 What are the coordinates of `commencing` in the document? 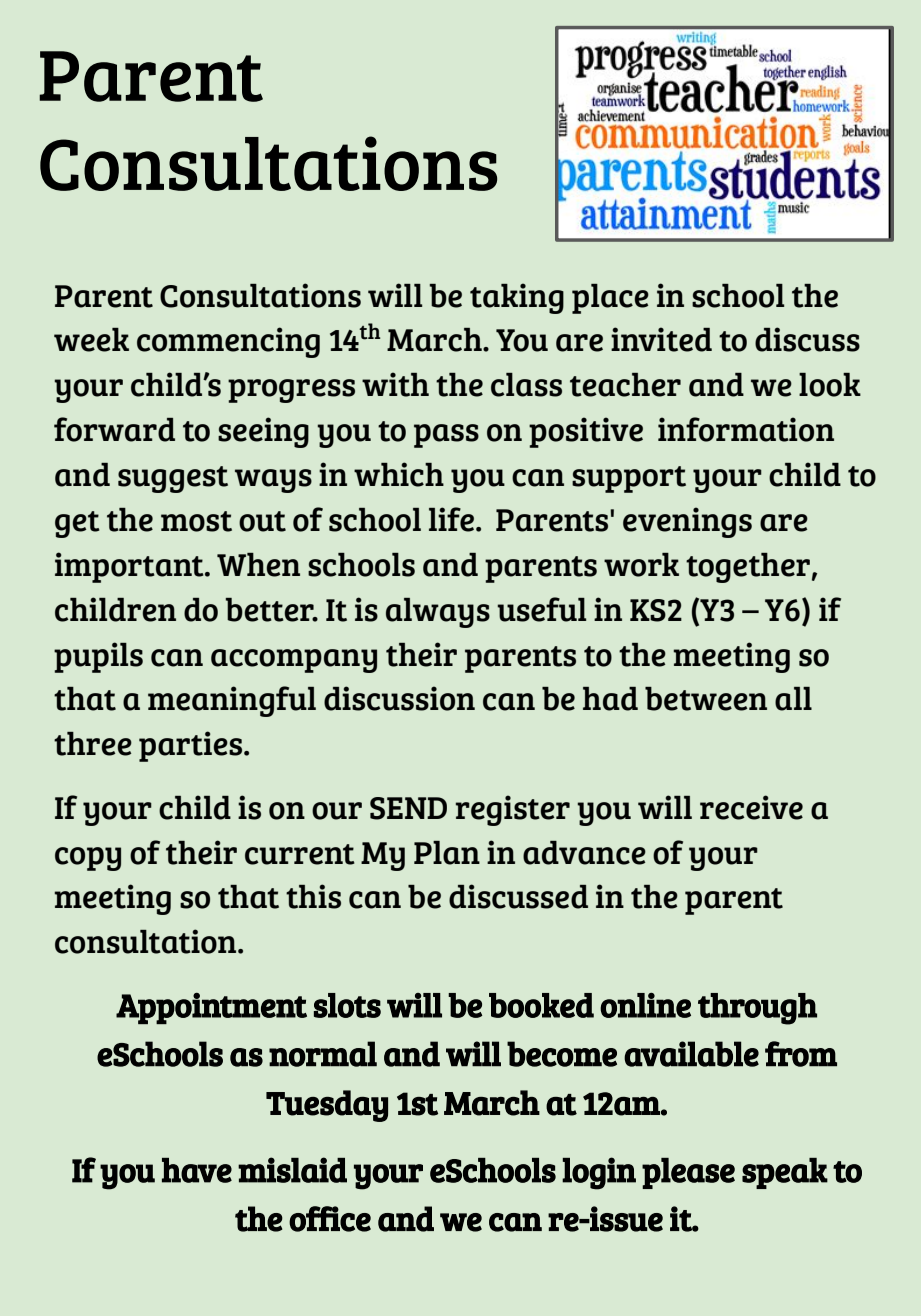 It's located at (228, 342).
